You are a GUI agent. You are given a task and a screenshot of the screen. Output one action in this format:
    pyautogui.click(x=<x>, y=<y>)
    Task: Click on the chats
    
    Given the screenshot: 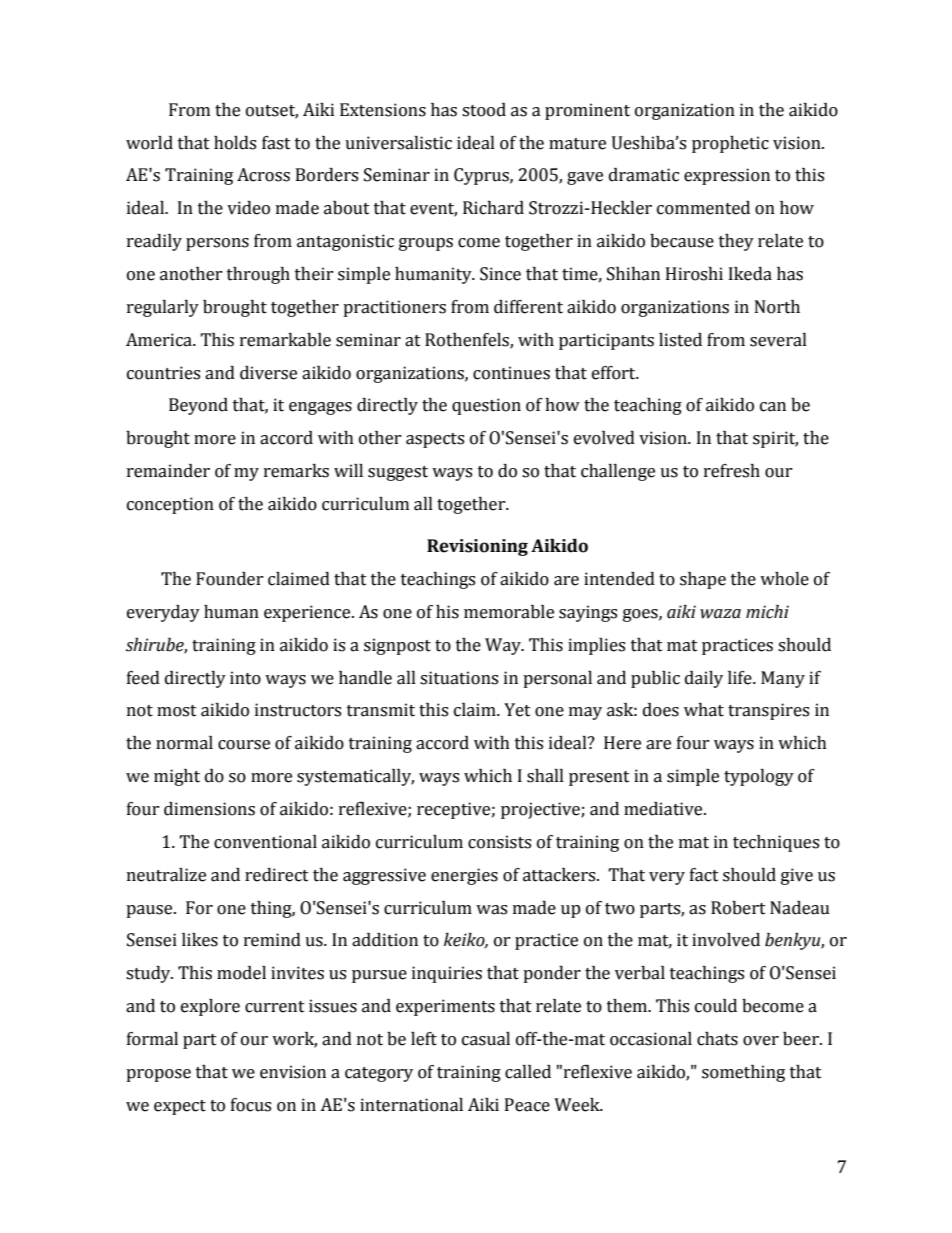 What is the action you would take?
    pyautogui.click(x=717, y=1039)
